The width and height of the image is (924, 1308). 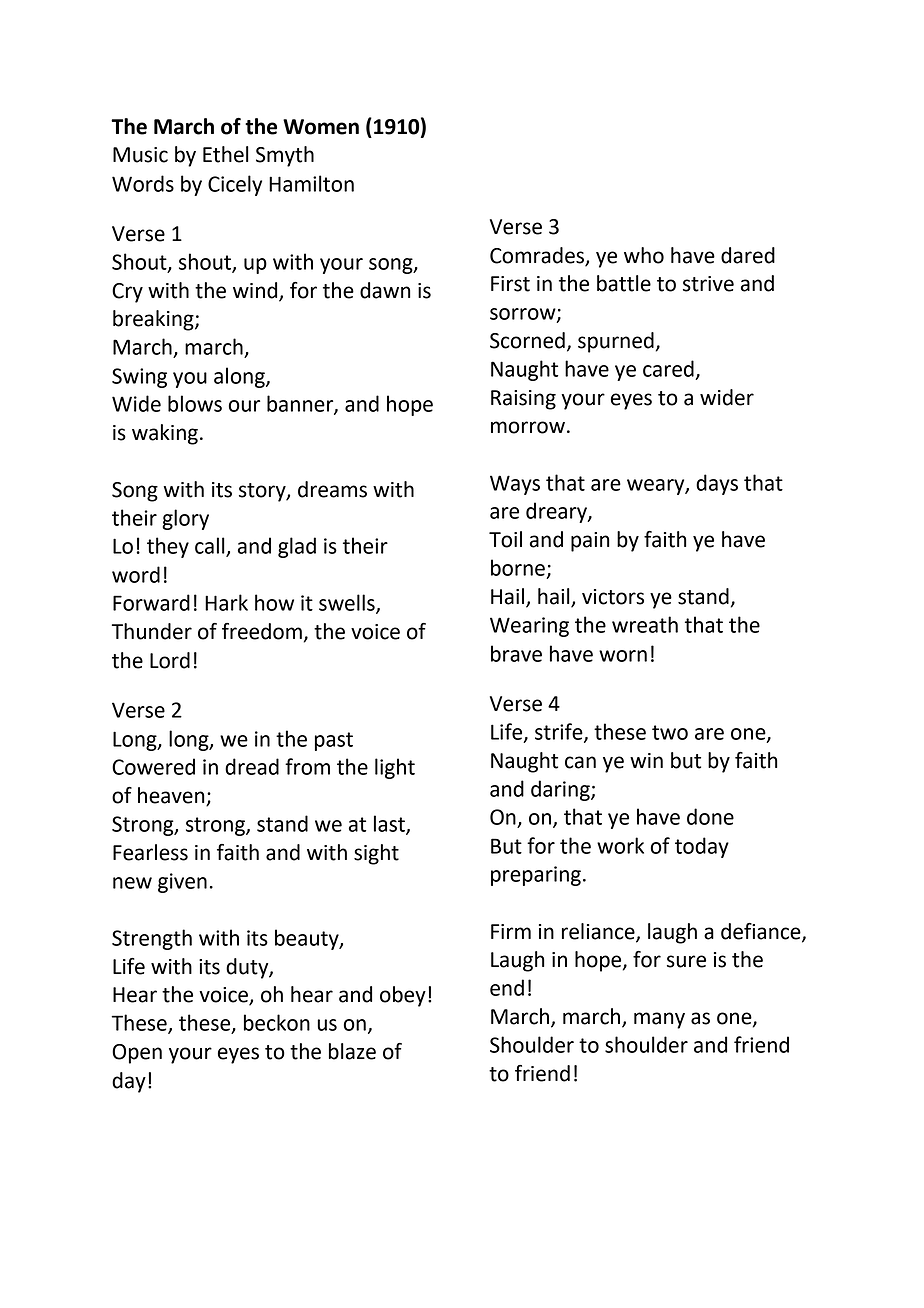 What do you see at coordinates (321, 127) in the image?
I see `Women` at bounding box center [321, 127].
